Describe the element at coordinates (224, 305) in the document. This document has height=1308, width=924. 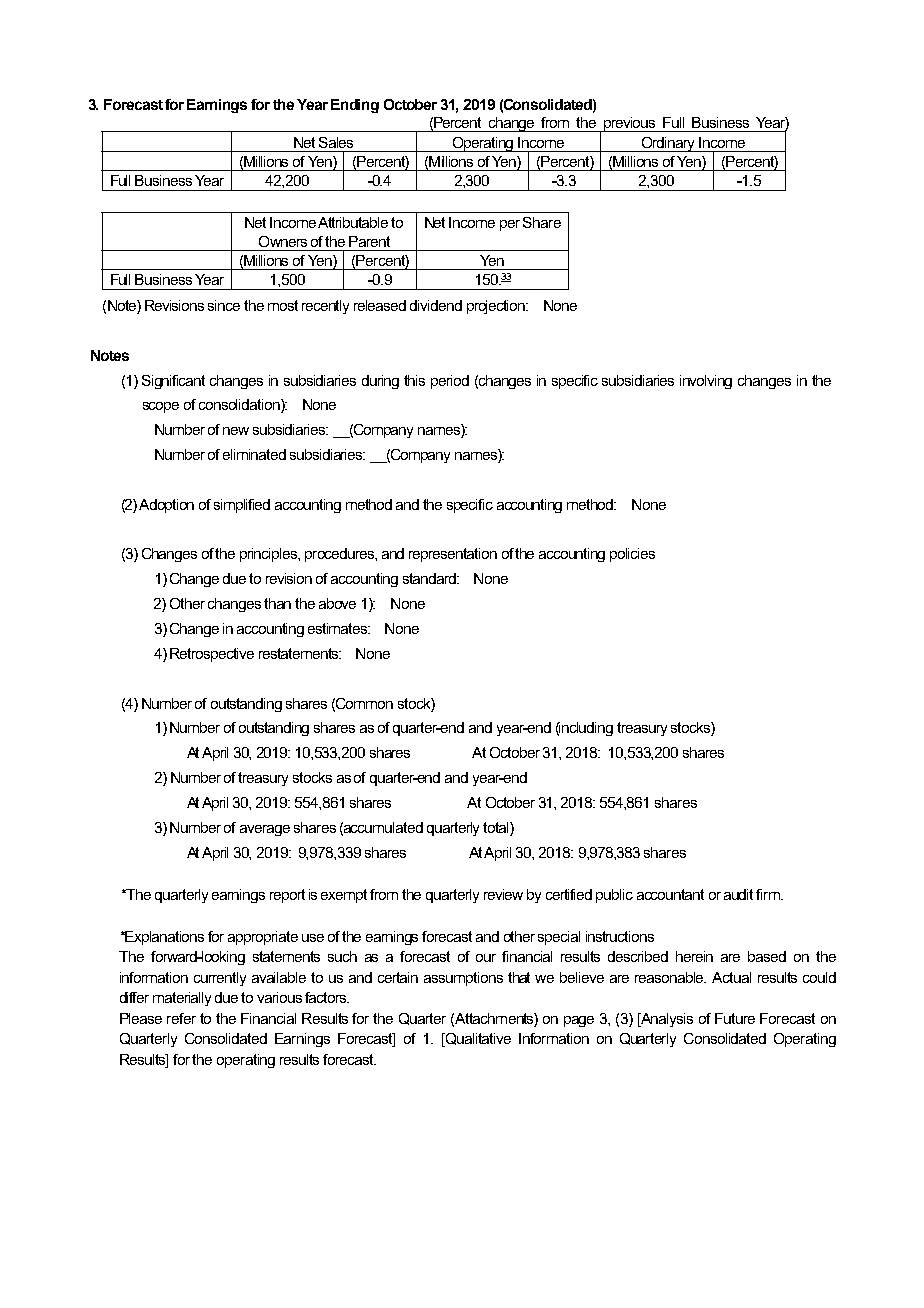
I see `since` at that location.
